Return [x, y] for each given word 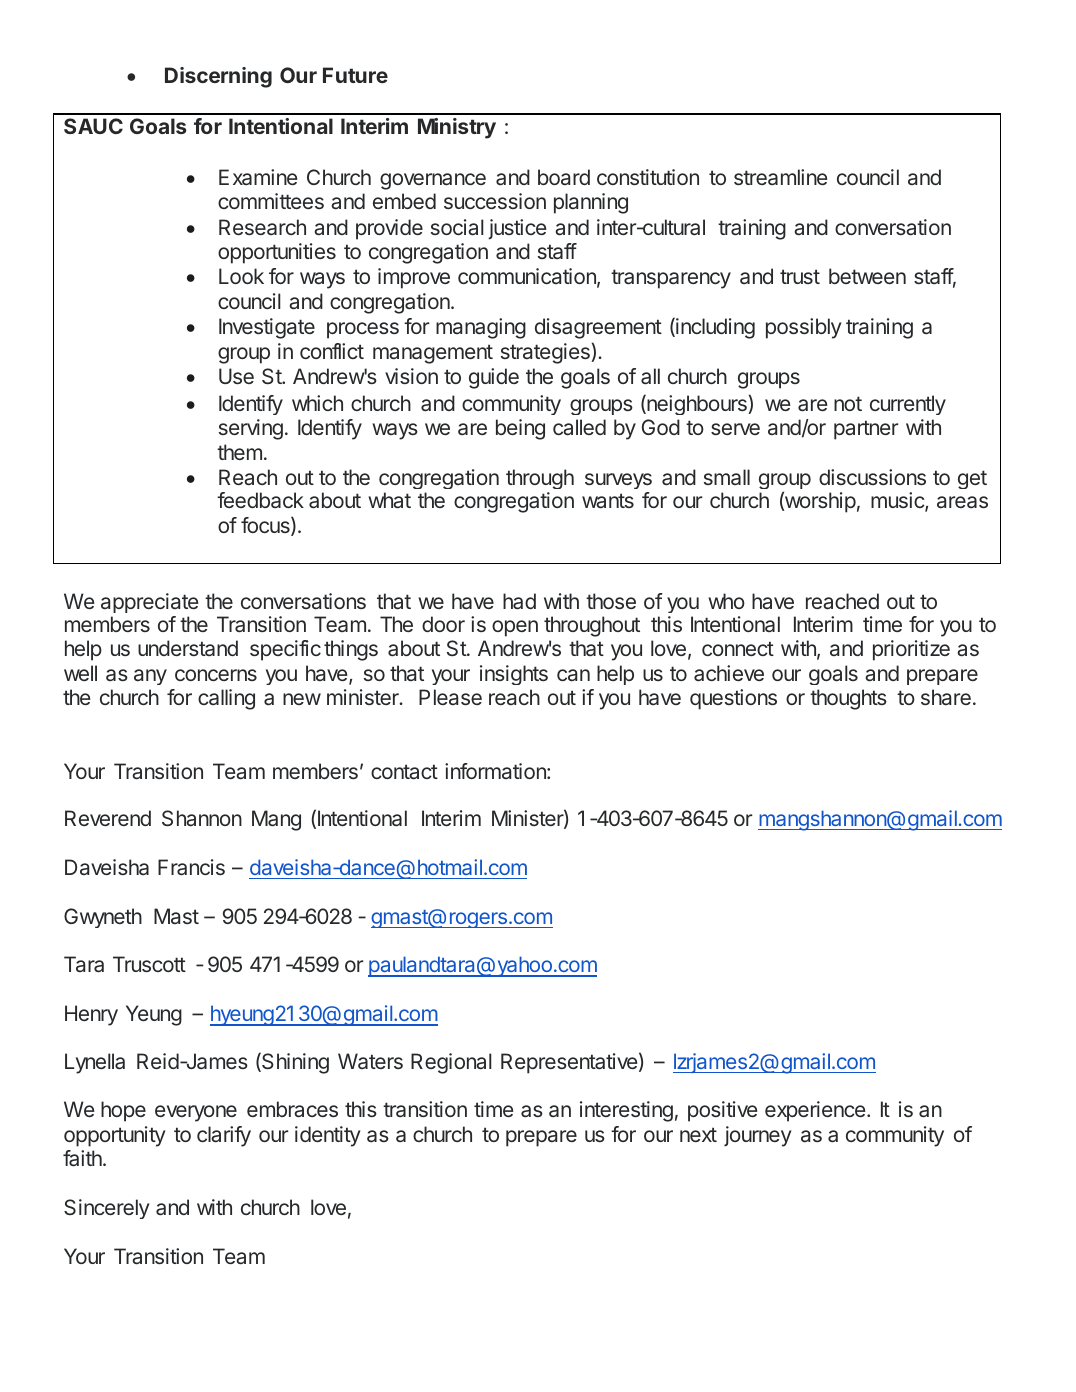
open [515, 628]
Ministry [457, 128]
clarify [224, 1136]
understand [188, 648]
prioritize [911, 650]
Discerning [218, 77]
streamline [781, 177]
